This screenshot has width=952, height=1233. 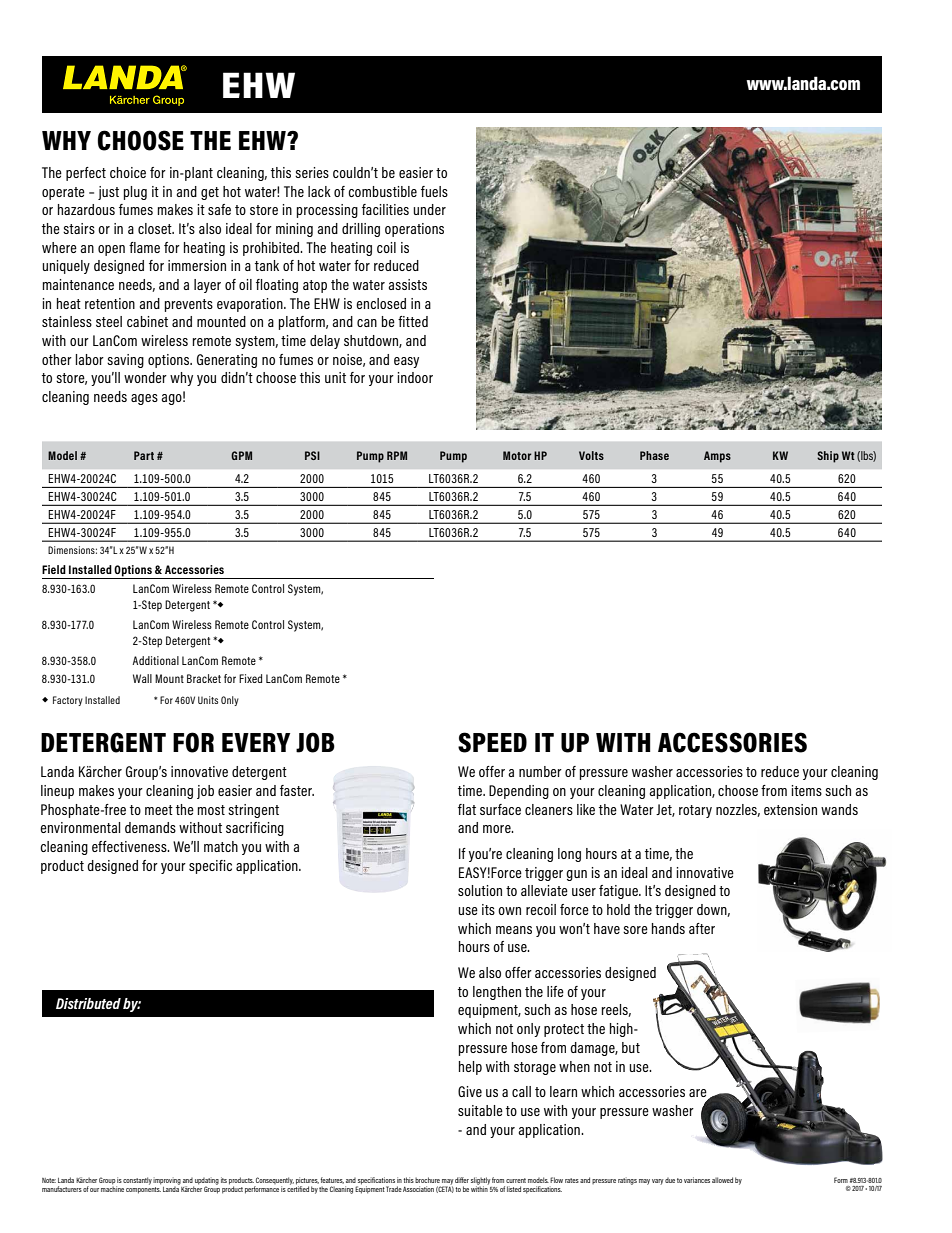 What do you see at coordinates (135, 193) in the screenshot?
I see `plug` at bounding box center [135, 193].
